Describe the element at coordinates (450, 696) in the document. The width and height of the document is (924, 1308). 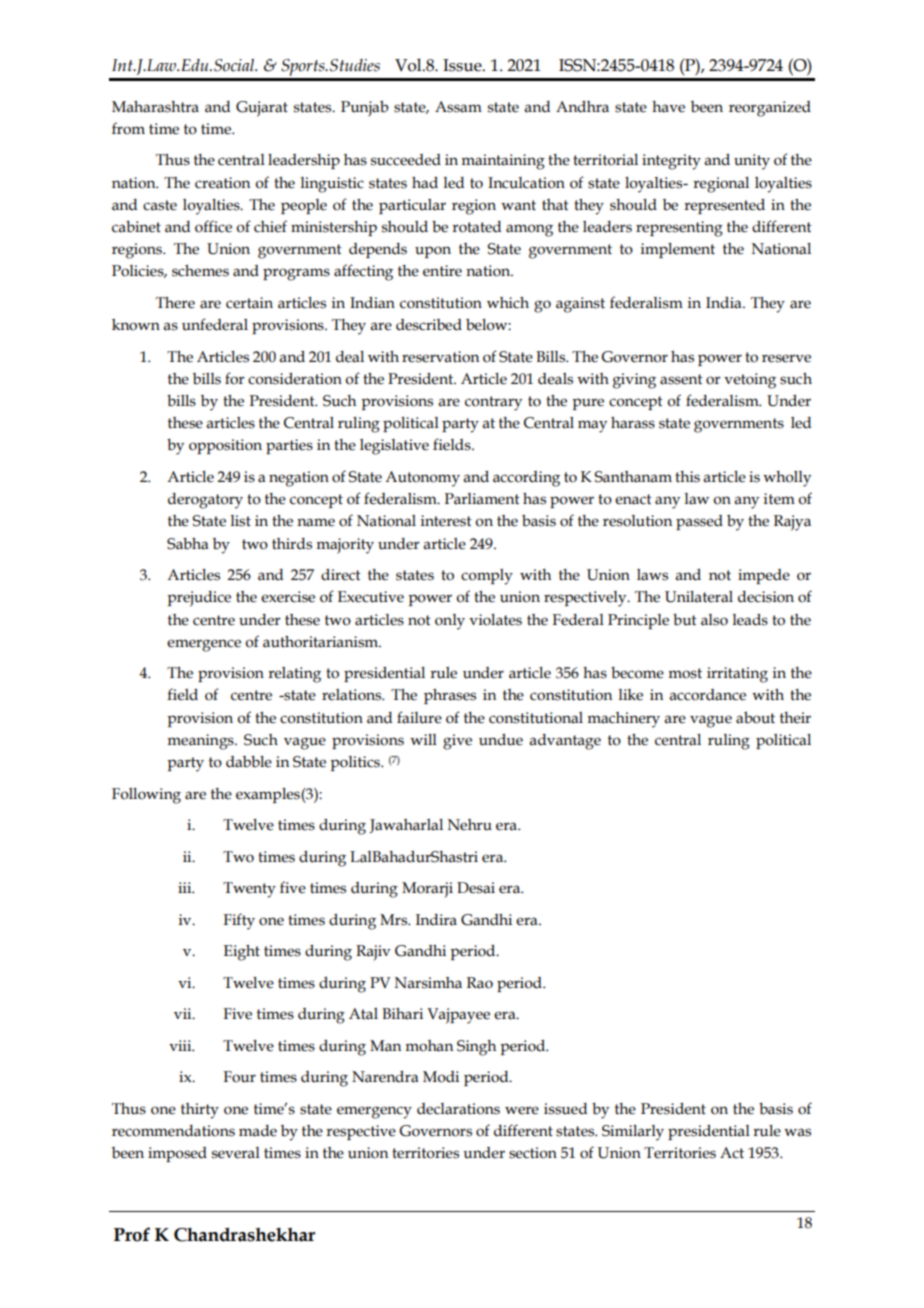
I see `phrases` at that location.
